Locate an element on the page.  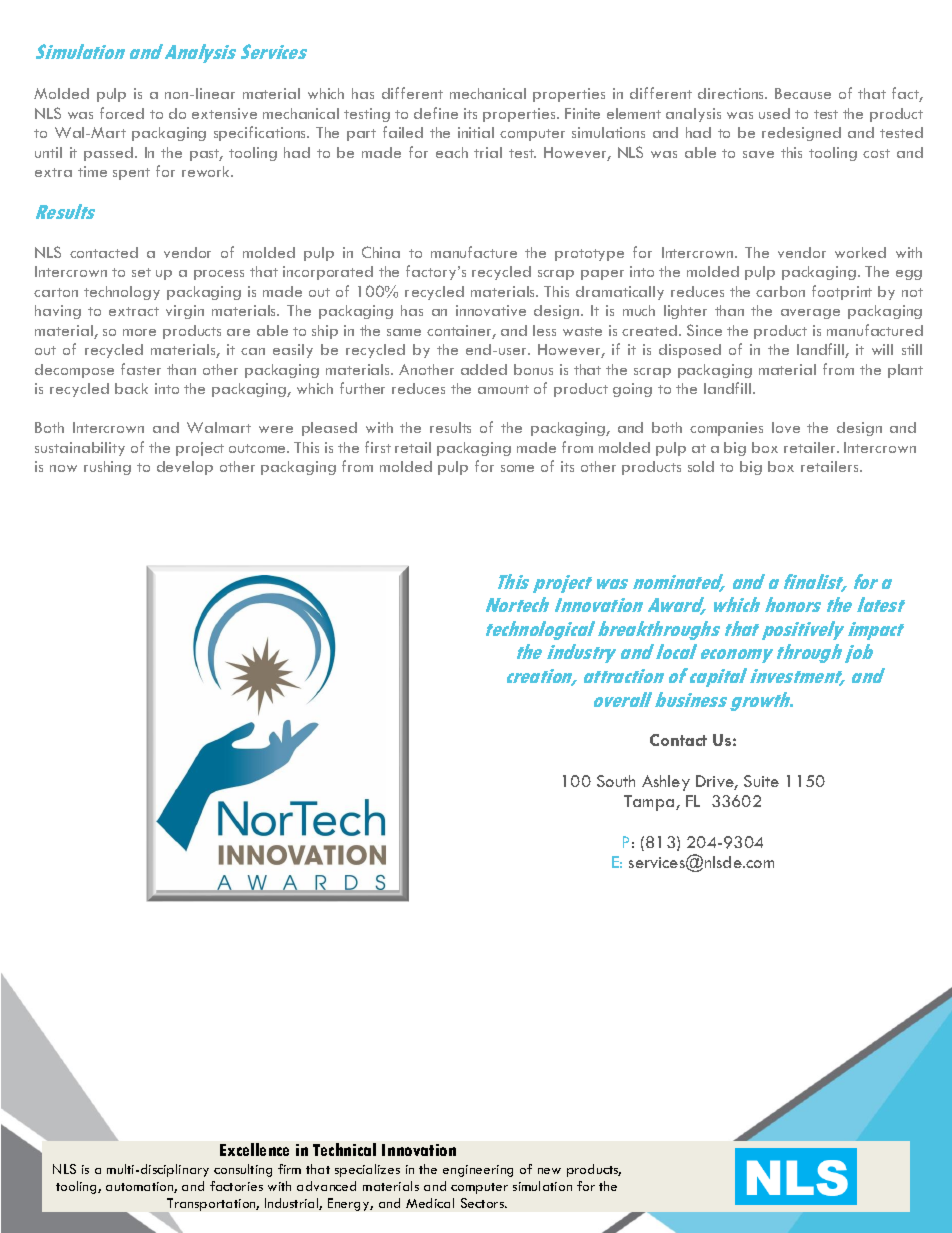
consulting is located at coordinates (243, 1170).
